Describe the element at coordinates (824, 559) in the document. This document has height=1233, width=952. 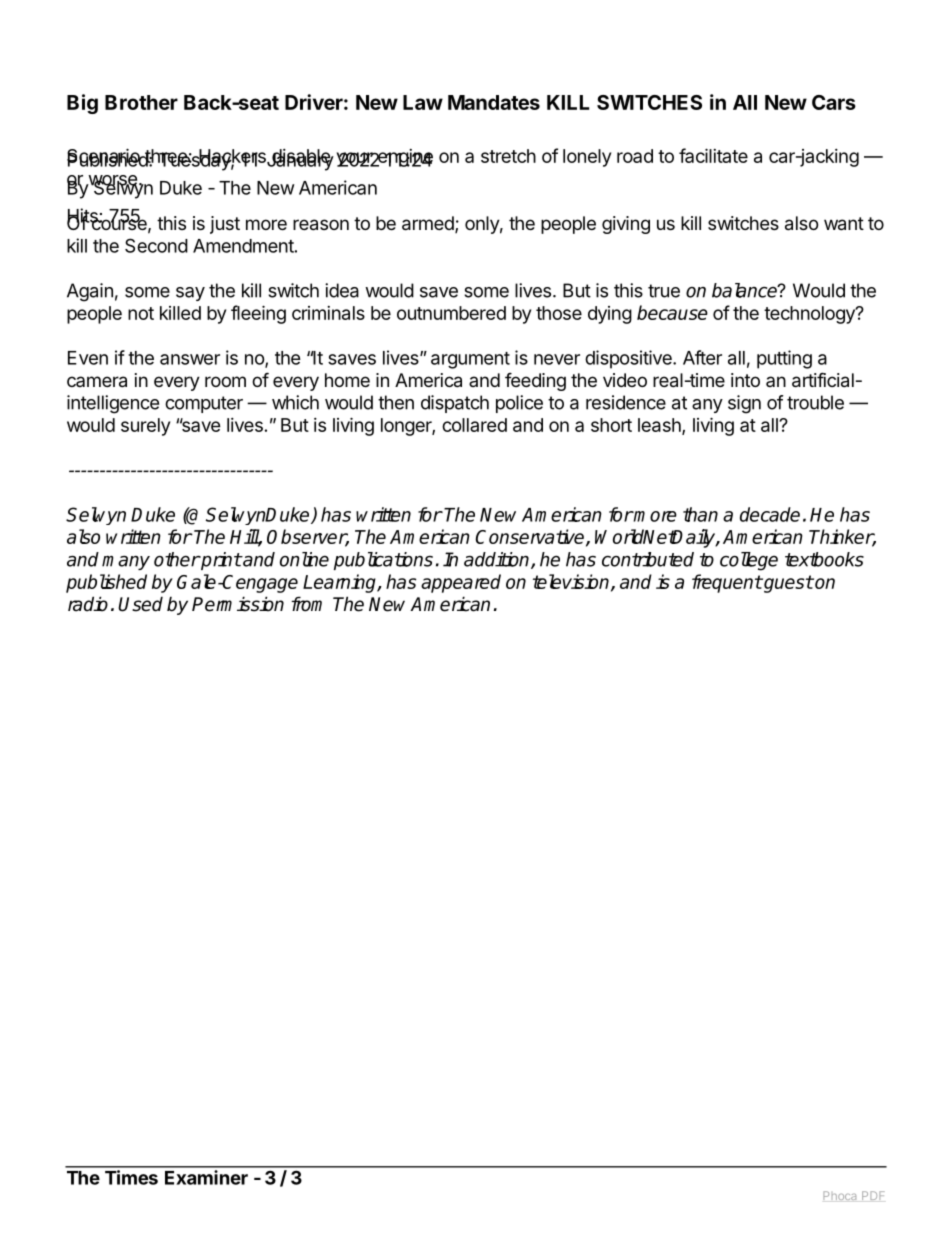
I see `textbooks` at that location.
